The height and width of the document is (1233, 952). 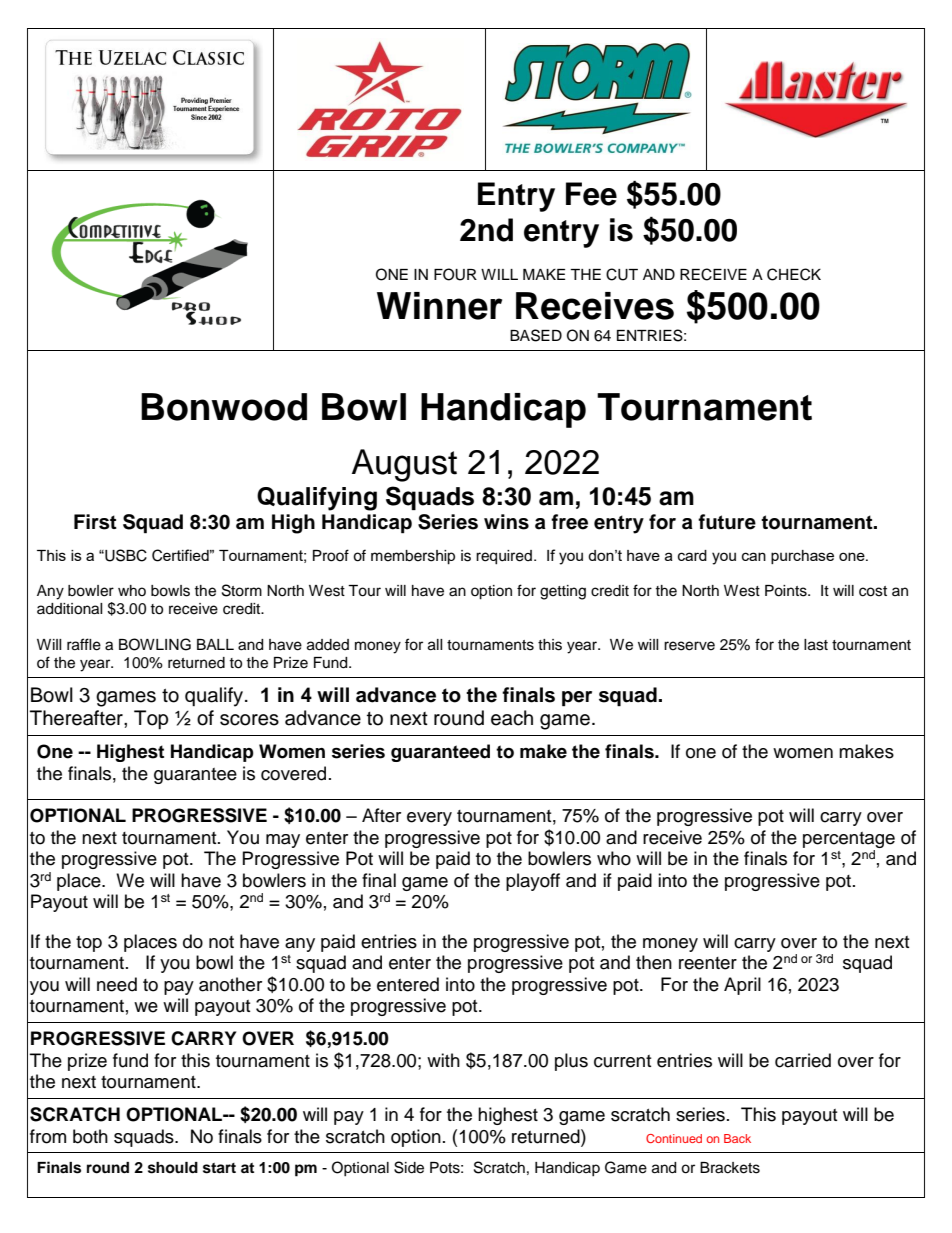 I want to click on last, so click(x=816, y=645).
